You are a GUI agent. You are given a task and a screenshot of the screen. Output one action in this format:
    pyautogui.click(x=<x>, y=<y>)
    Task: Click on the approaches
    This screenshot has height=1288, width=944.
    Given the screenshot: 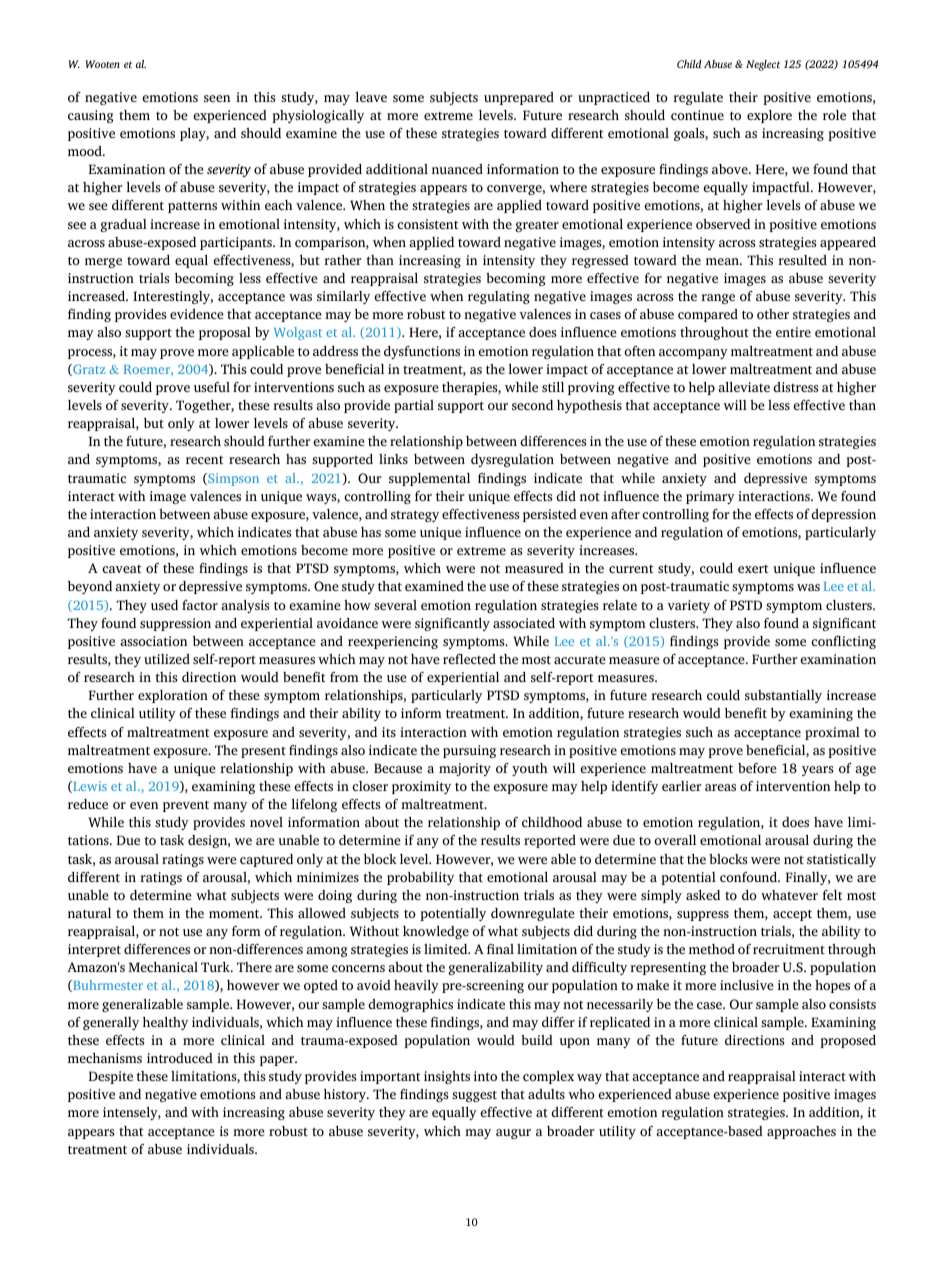 What is the action you would take?
    pyautogui.click(x=801, y=1132)
